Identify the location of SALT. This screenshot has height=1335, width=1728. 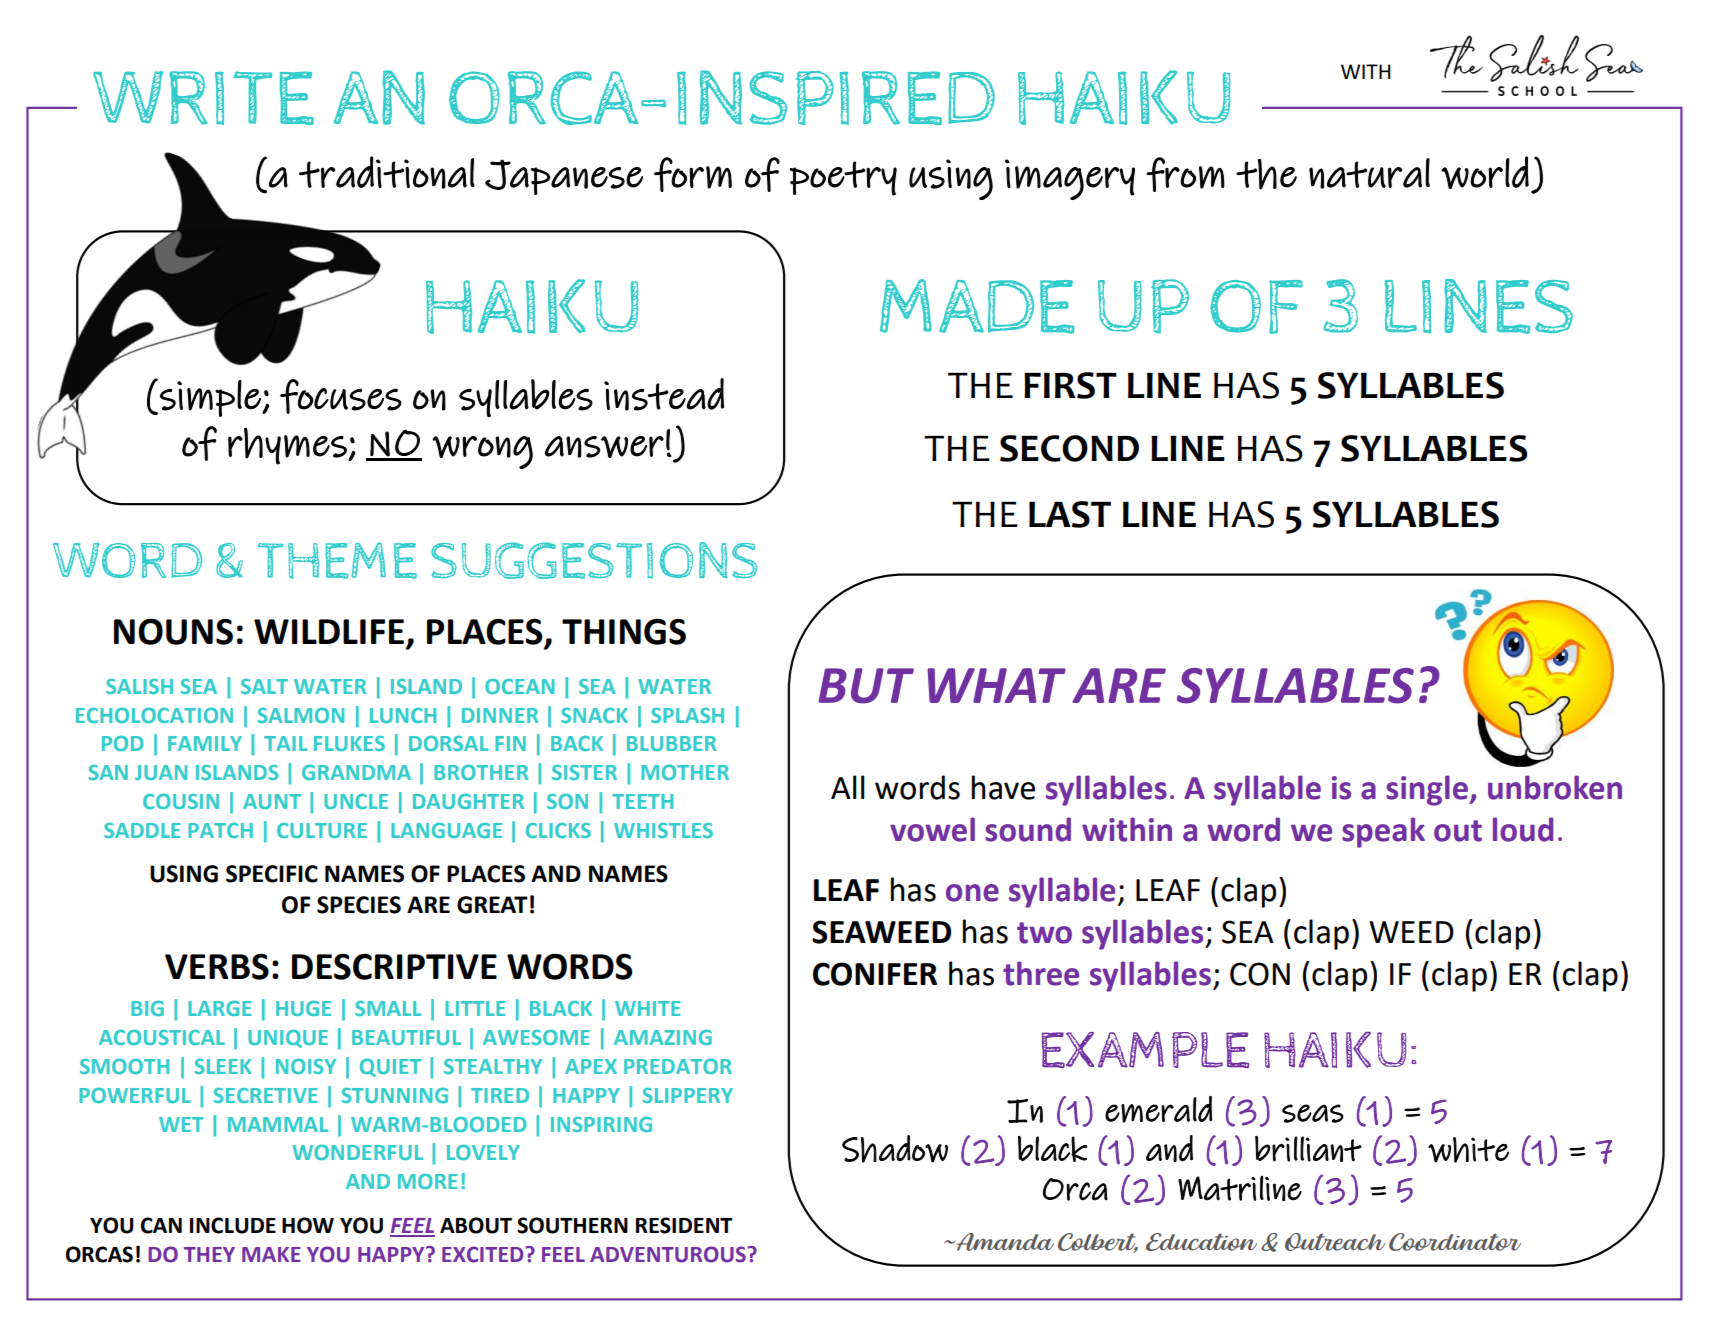
(264, 686).
